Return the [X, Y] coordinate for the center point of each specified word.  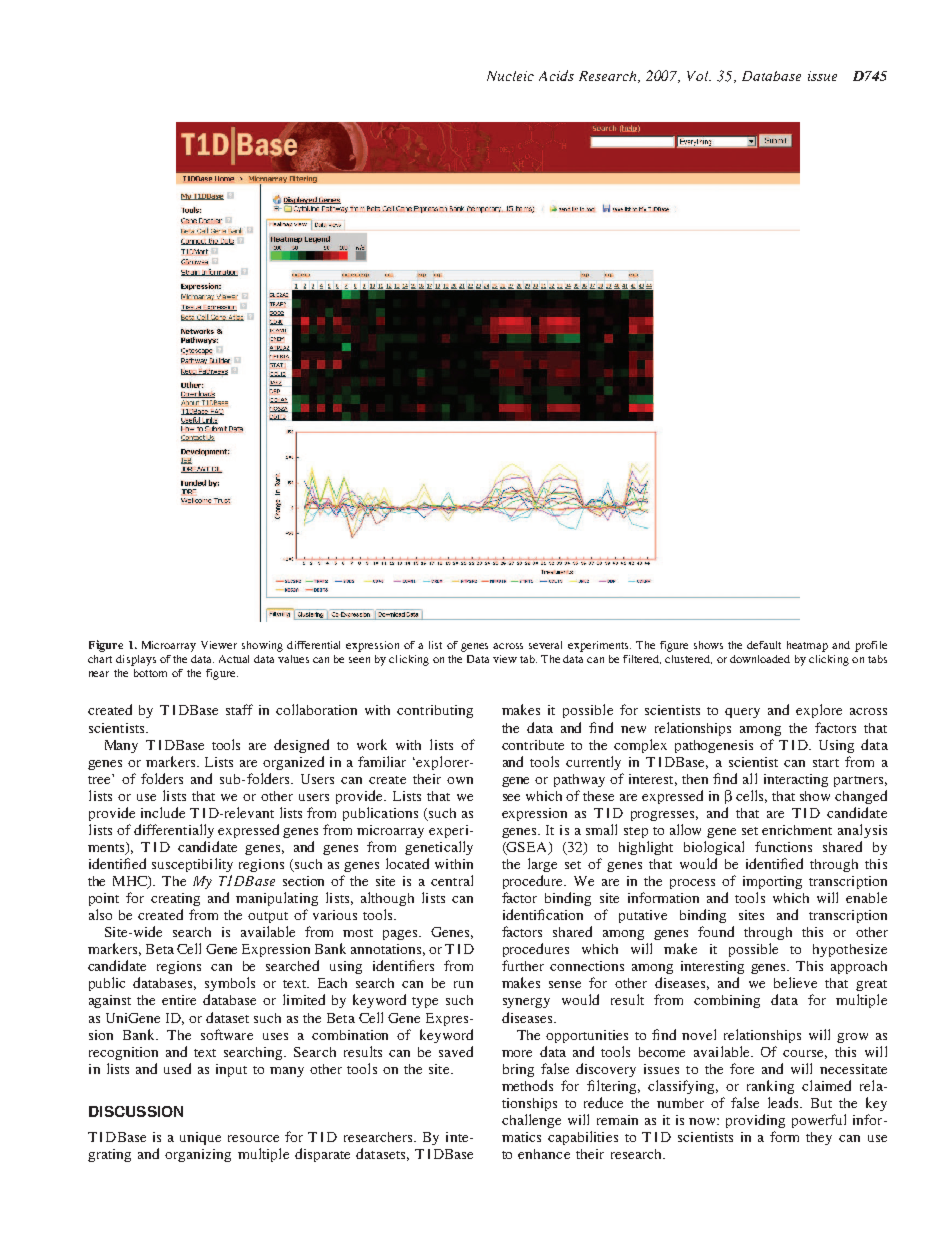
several [545, 645]
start [826, 763]
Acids [556, 75]
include [163, 812]
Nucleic [510, 76]
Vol [699, 76]
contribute [533, 745]
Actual [234, 659]
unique [200, 1138]
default [764, 645]
